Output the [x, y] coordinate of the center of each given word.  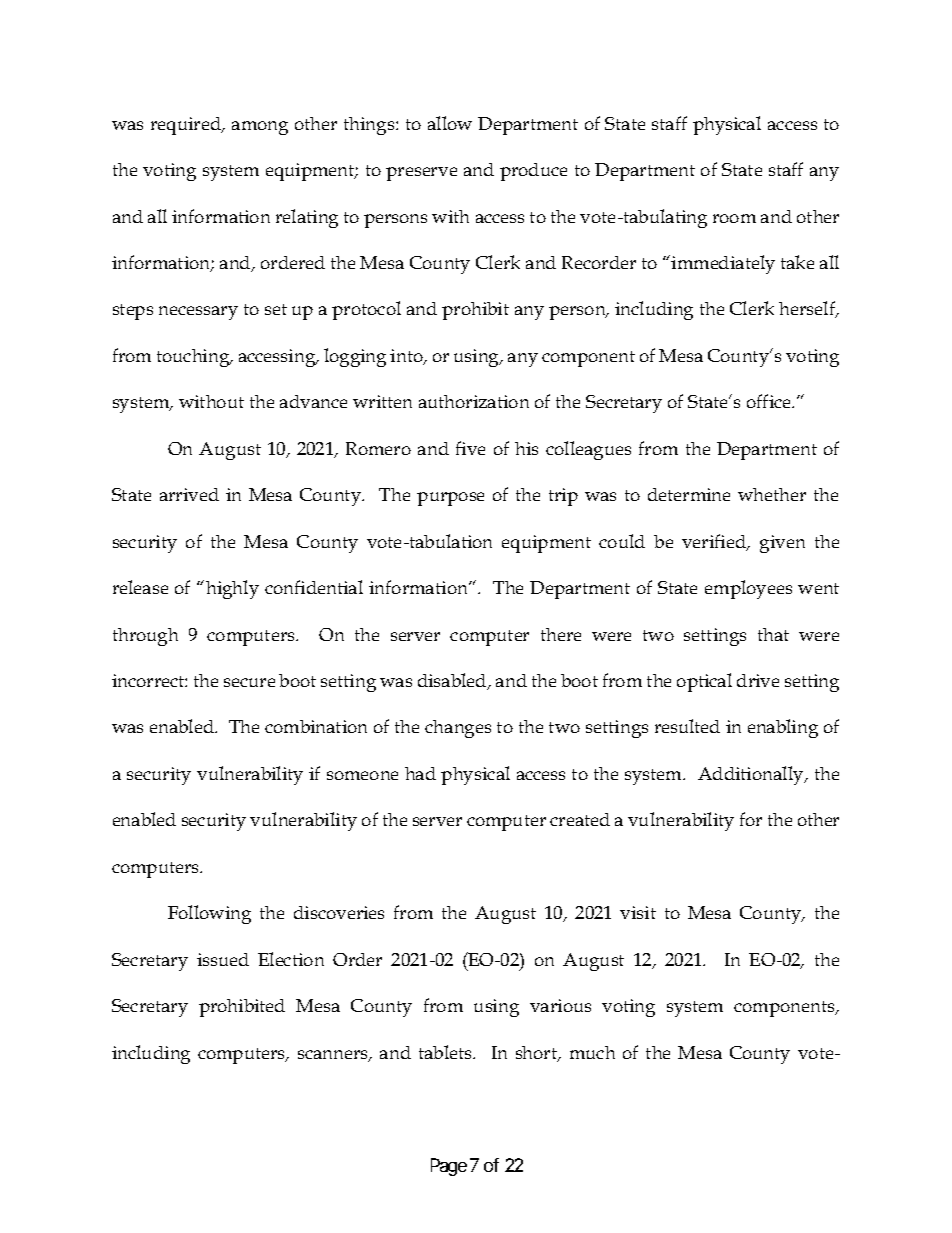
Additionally [752, 775]
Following [209, 914]
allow [450, 123]
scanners [334, 1056]
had [420, 773]
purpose [450, 499]
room [734, 218]
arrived [189, 494]
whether [772, 494]
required [187, 126]
